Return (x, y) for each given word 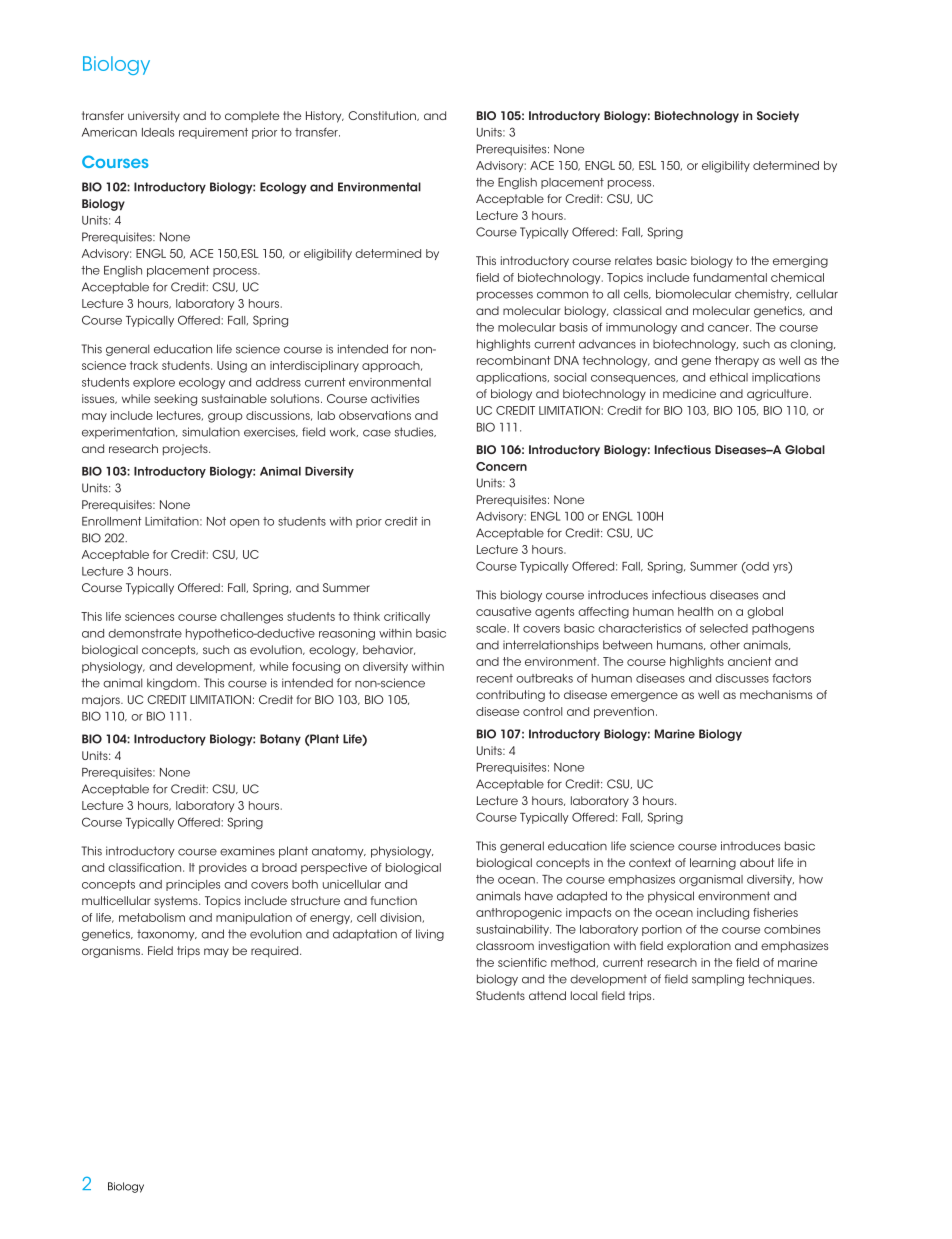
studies (415, 432)
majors (102, 701)
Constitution (383, 116)
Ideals (158, 132)
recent (495, 678)
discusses (742, 678)
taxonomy (167, 935)
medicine (689, 393)
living (430, 935)
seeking (175, 400)
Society (778, 116)
